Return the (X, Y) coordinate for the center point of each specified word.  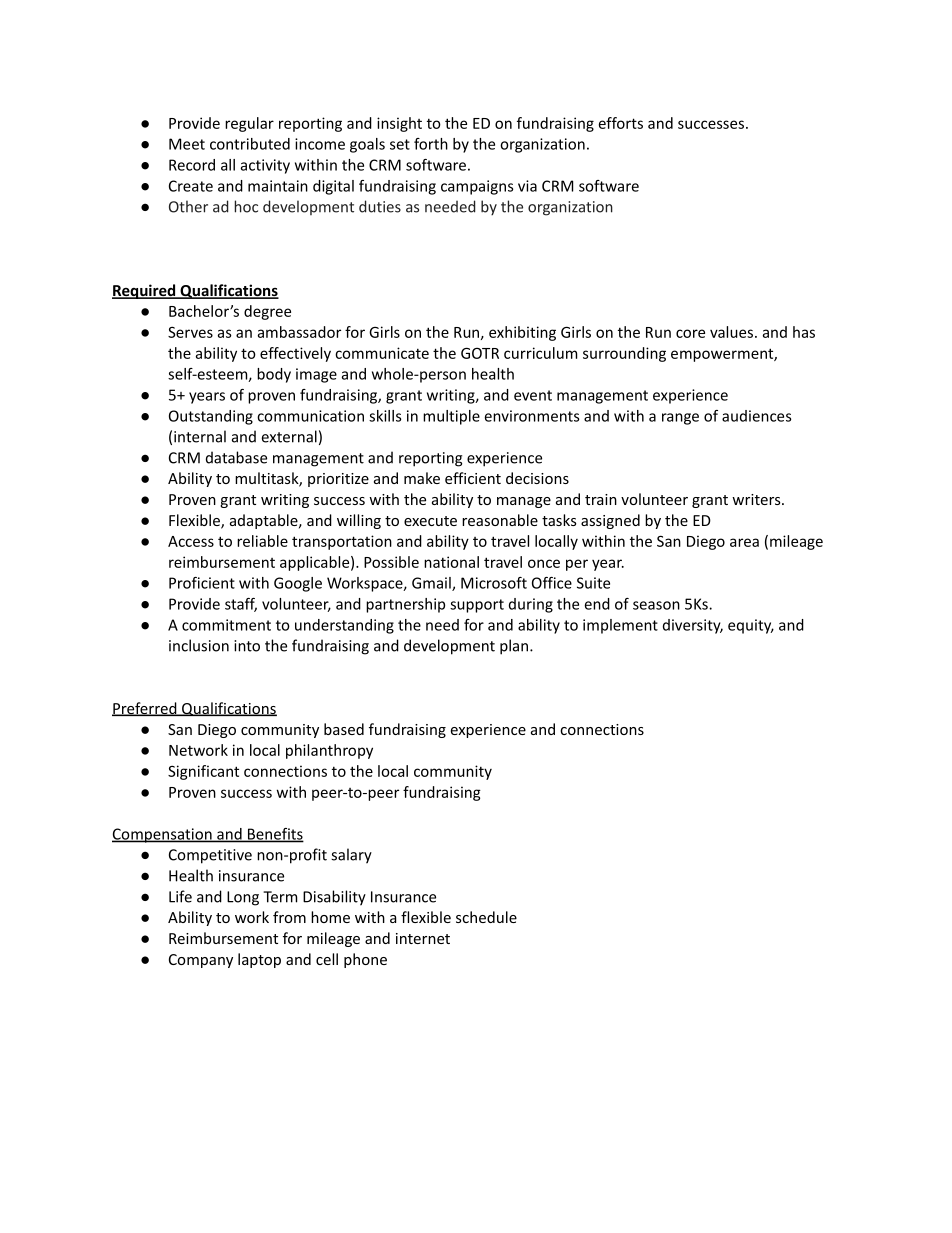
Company (201, 961)
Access (191, 541)
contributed (250, 144)
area (744, 542)
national (451, 562)
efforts (621, 123)
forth (431, 144)
